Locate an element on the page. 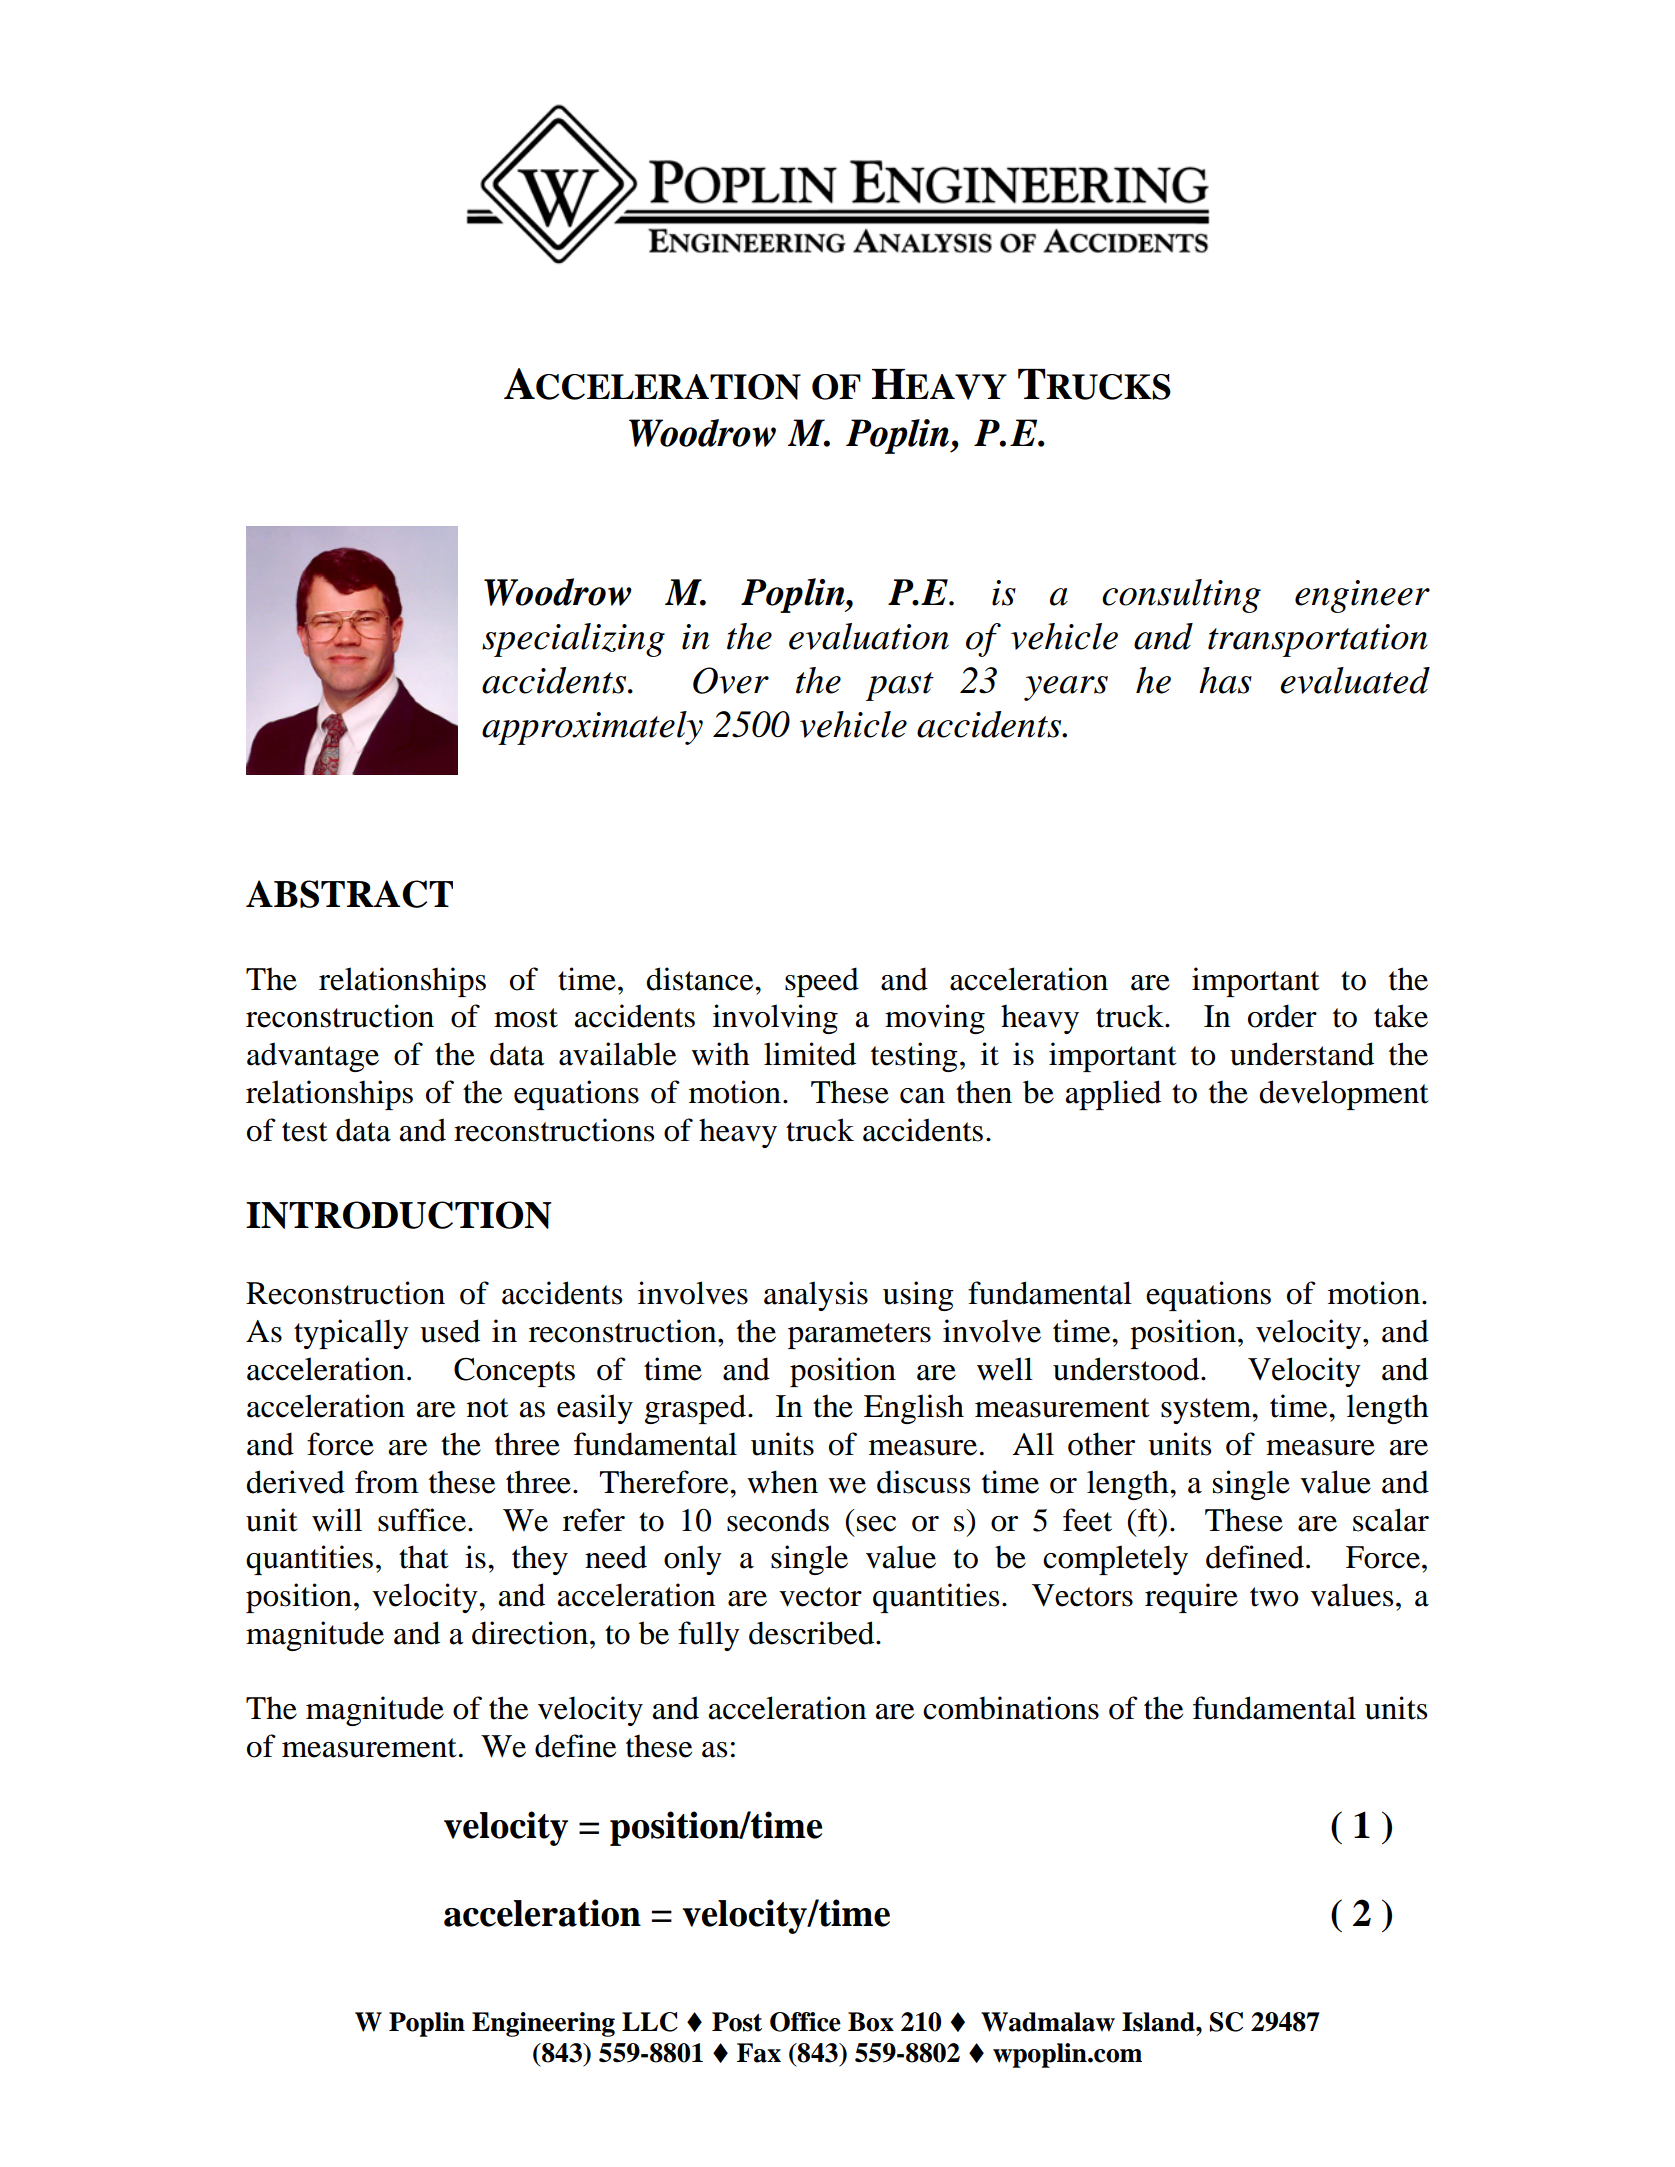  parameters is located at coordinates (859, 1336).
